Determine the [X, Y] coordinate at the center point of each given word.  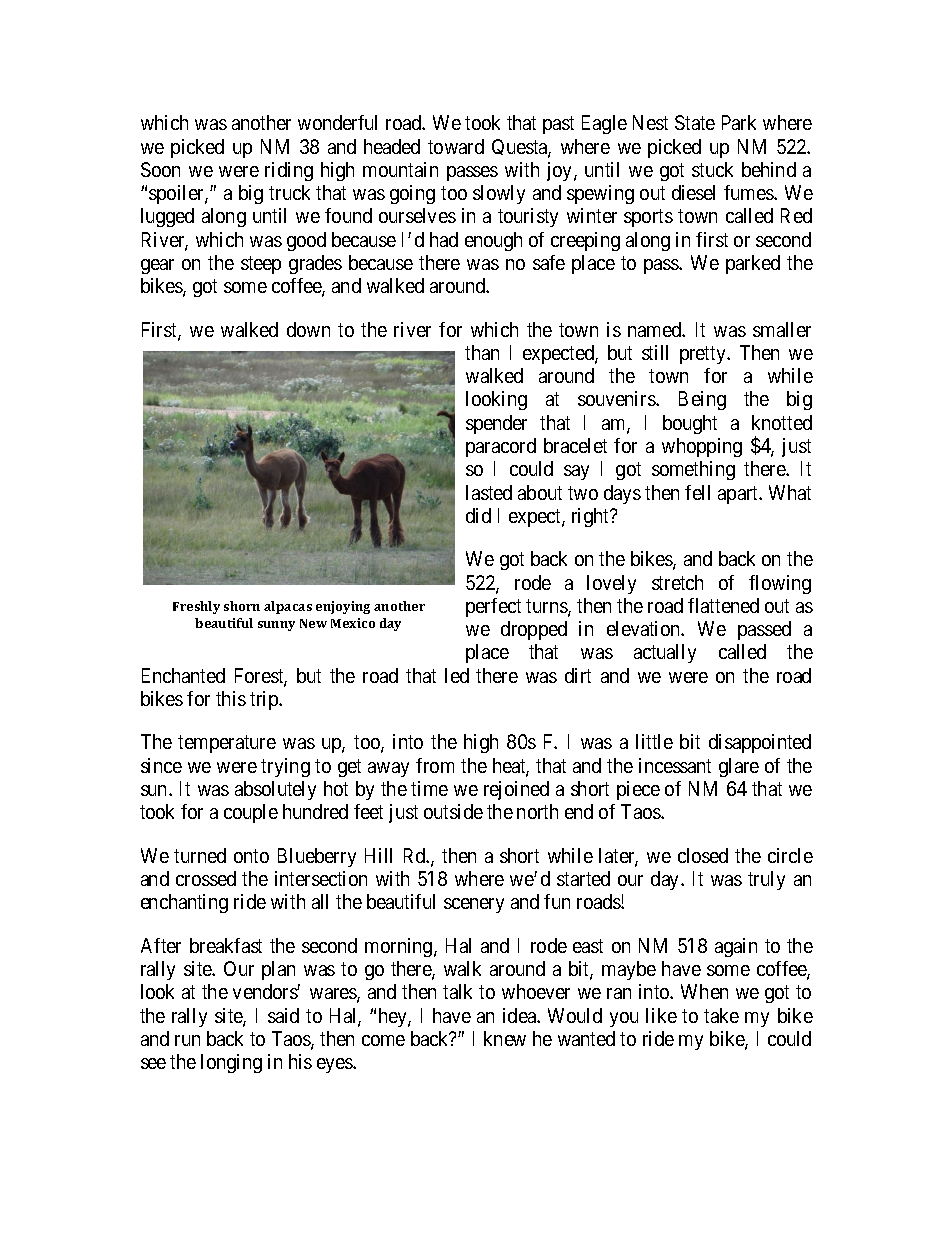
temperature [227, 744]
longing [231, 1063]
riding [289, 171]
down [308, 329]
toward [456, 146]
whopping [702, 447]
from [435, 765]
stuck [712, 169]
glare [739, 767]
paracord [501, 447]
